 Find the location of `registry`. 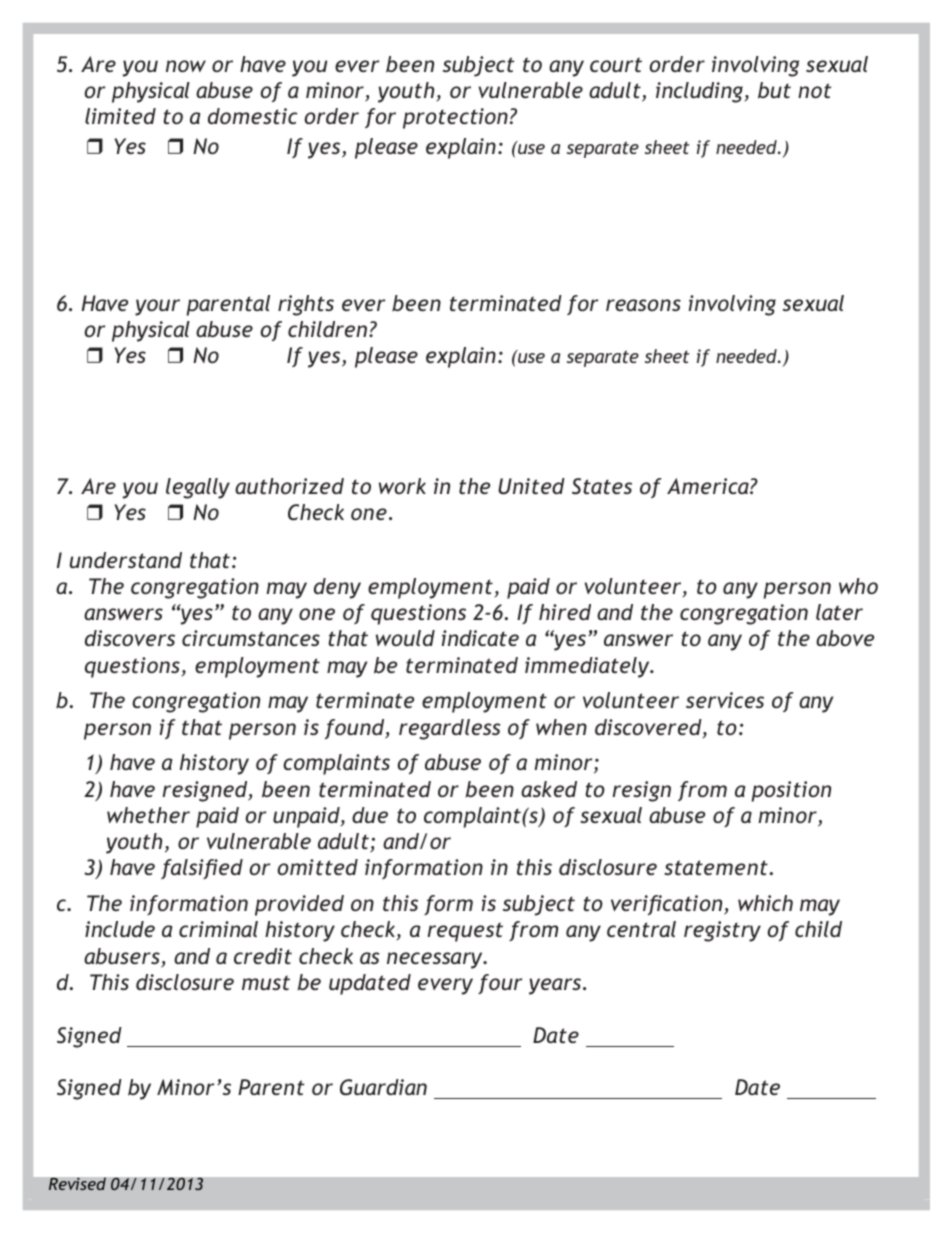

registry is located at coordinates (722, 931).
